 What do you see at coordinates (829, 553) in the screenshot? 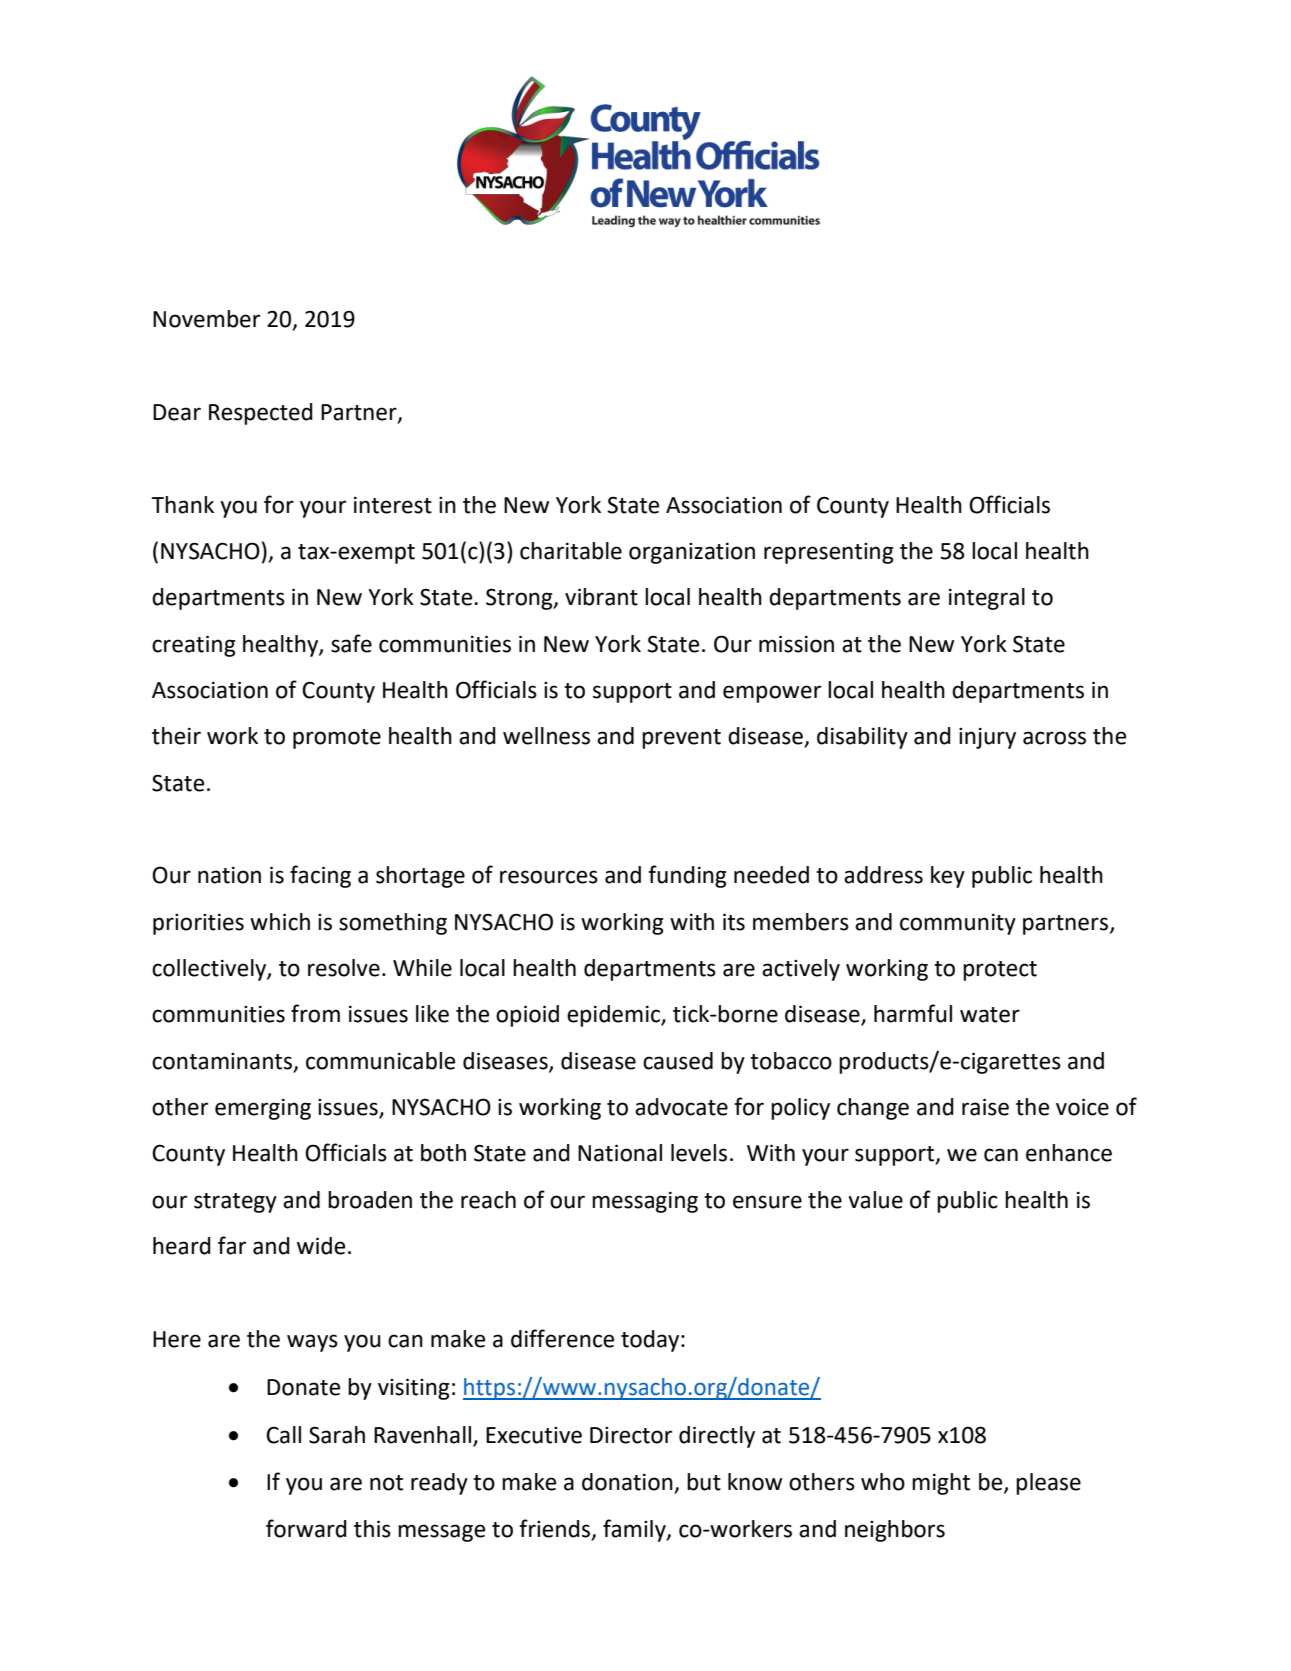
I see `representing` at bounding box center [829, 553].
